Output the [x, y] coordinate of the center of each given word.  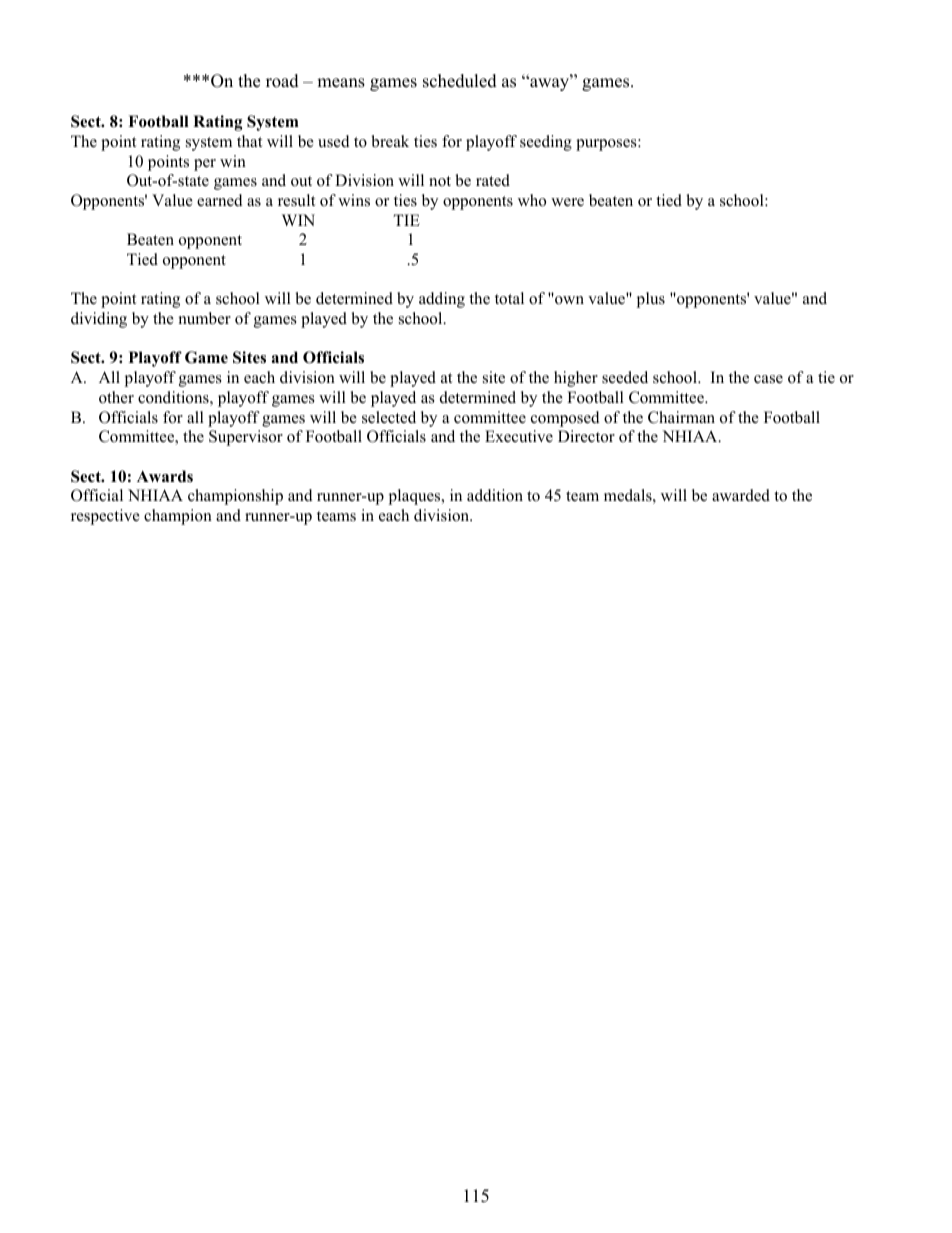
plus [651, 300]
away [550, 84]
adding [442, 300]
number [205, 318]
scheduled [460, 81]
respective [105, 517]
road [282, 81]
